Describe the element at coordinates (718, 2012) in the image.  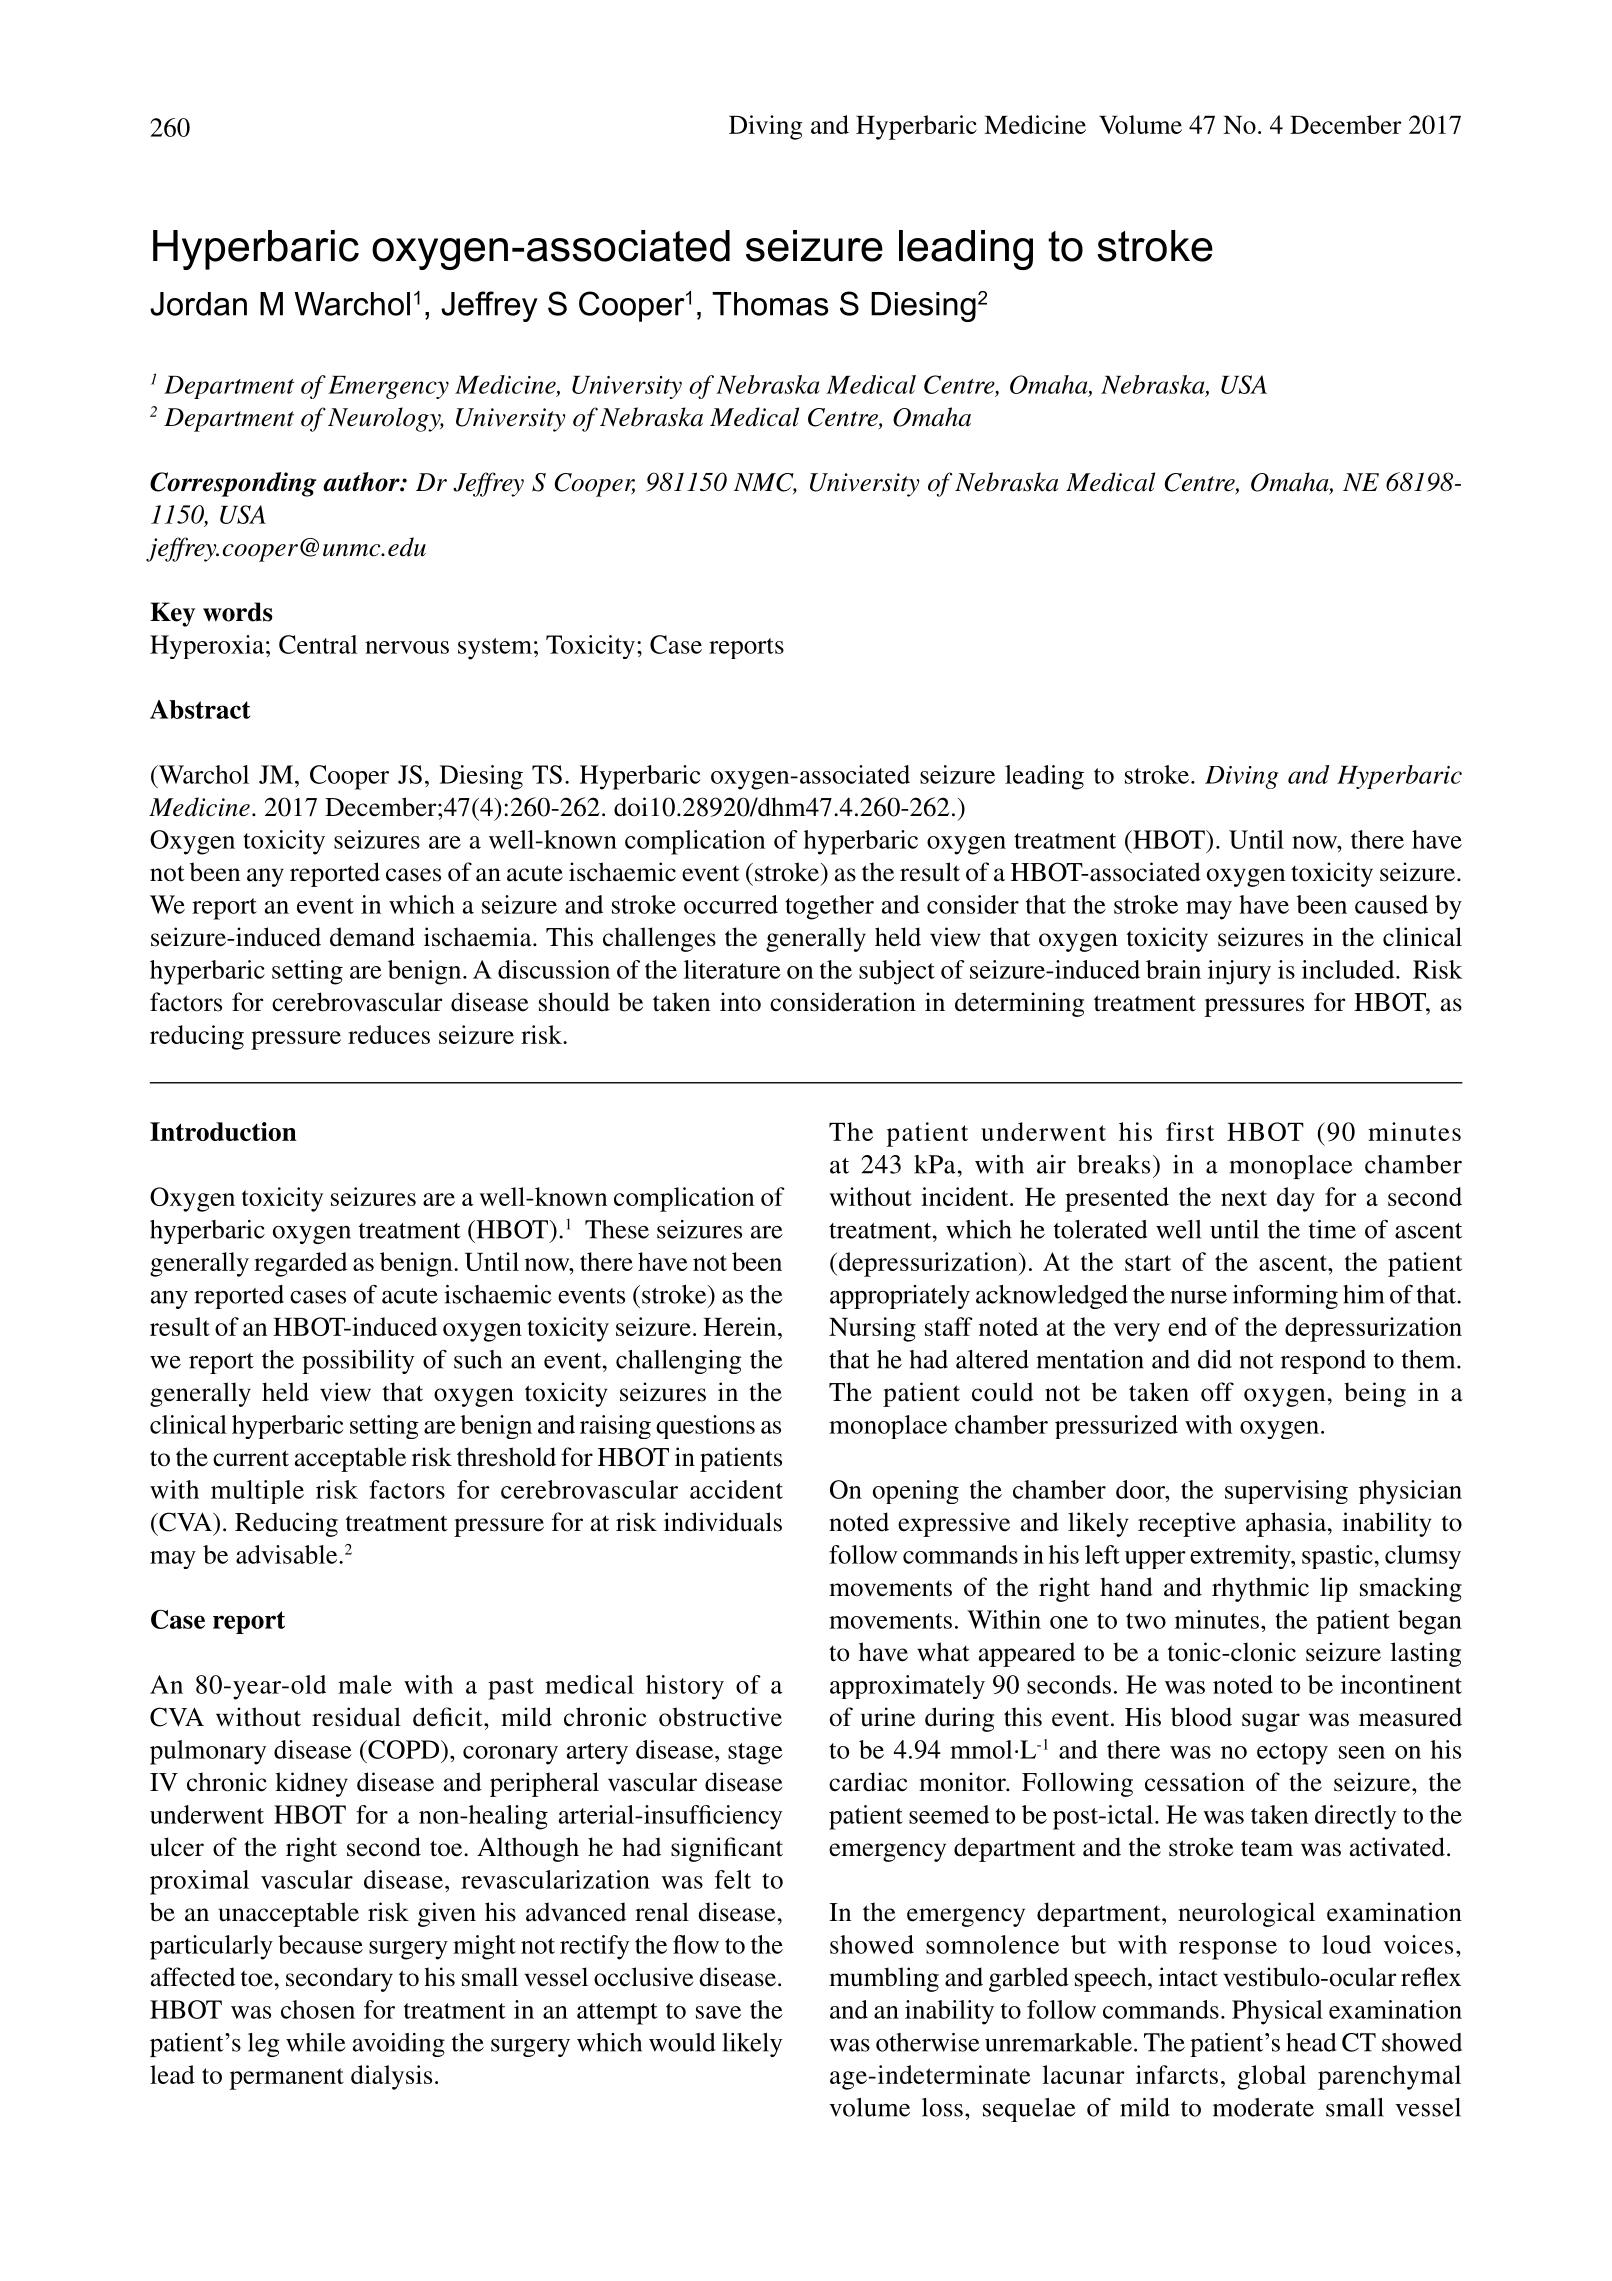
I see `save` at that location.
